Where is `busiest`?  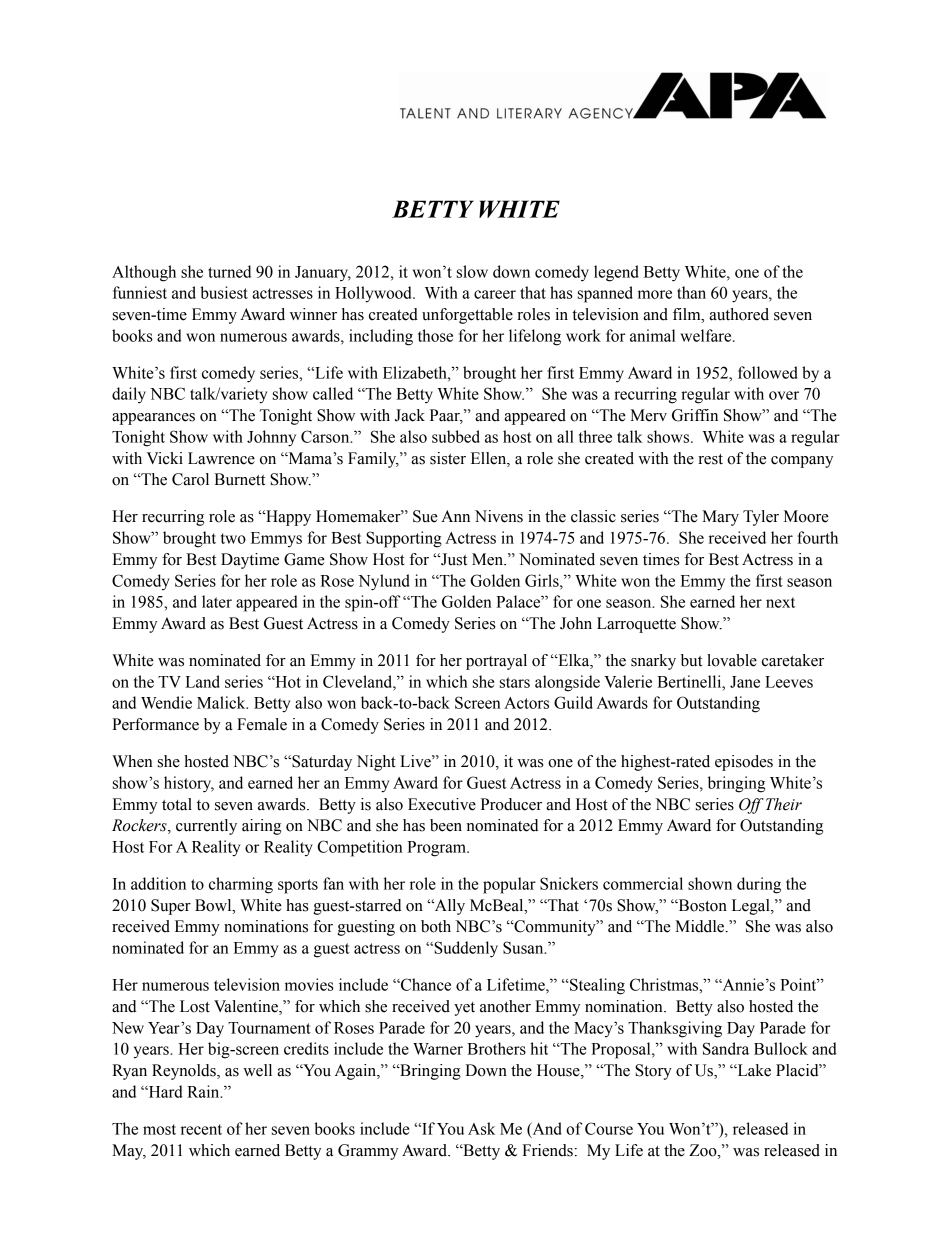
busiest is located at coordinates (224, 292).
